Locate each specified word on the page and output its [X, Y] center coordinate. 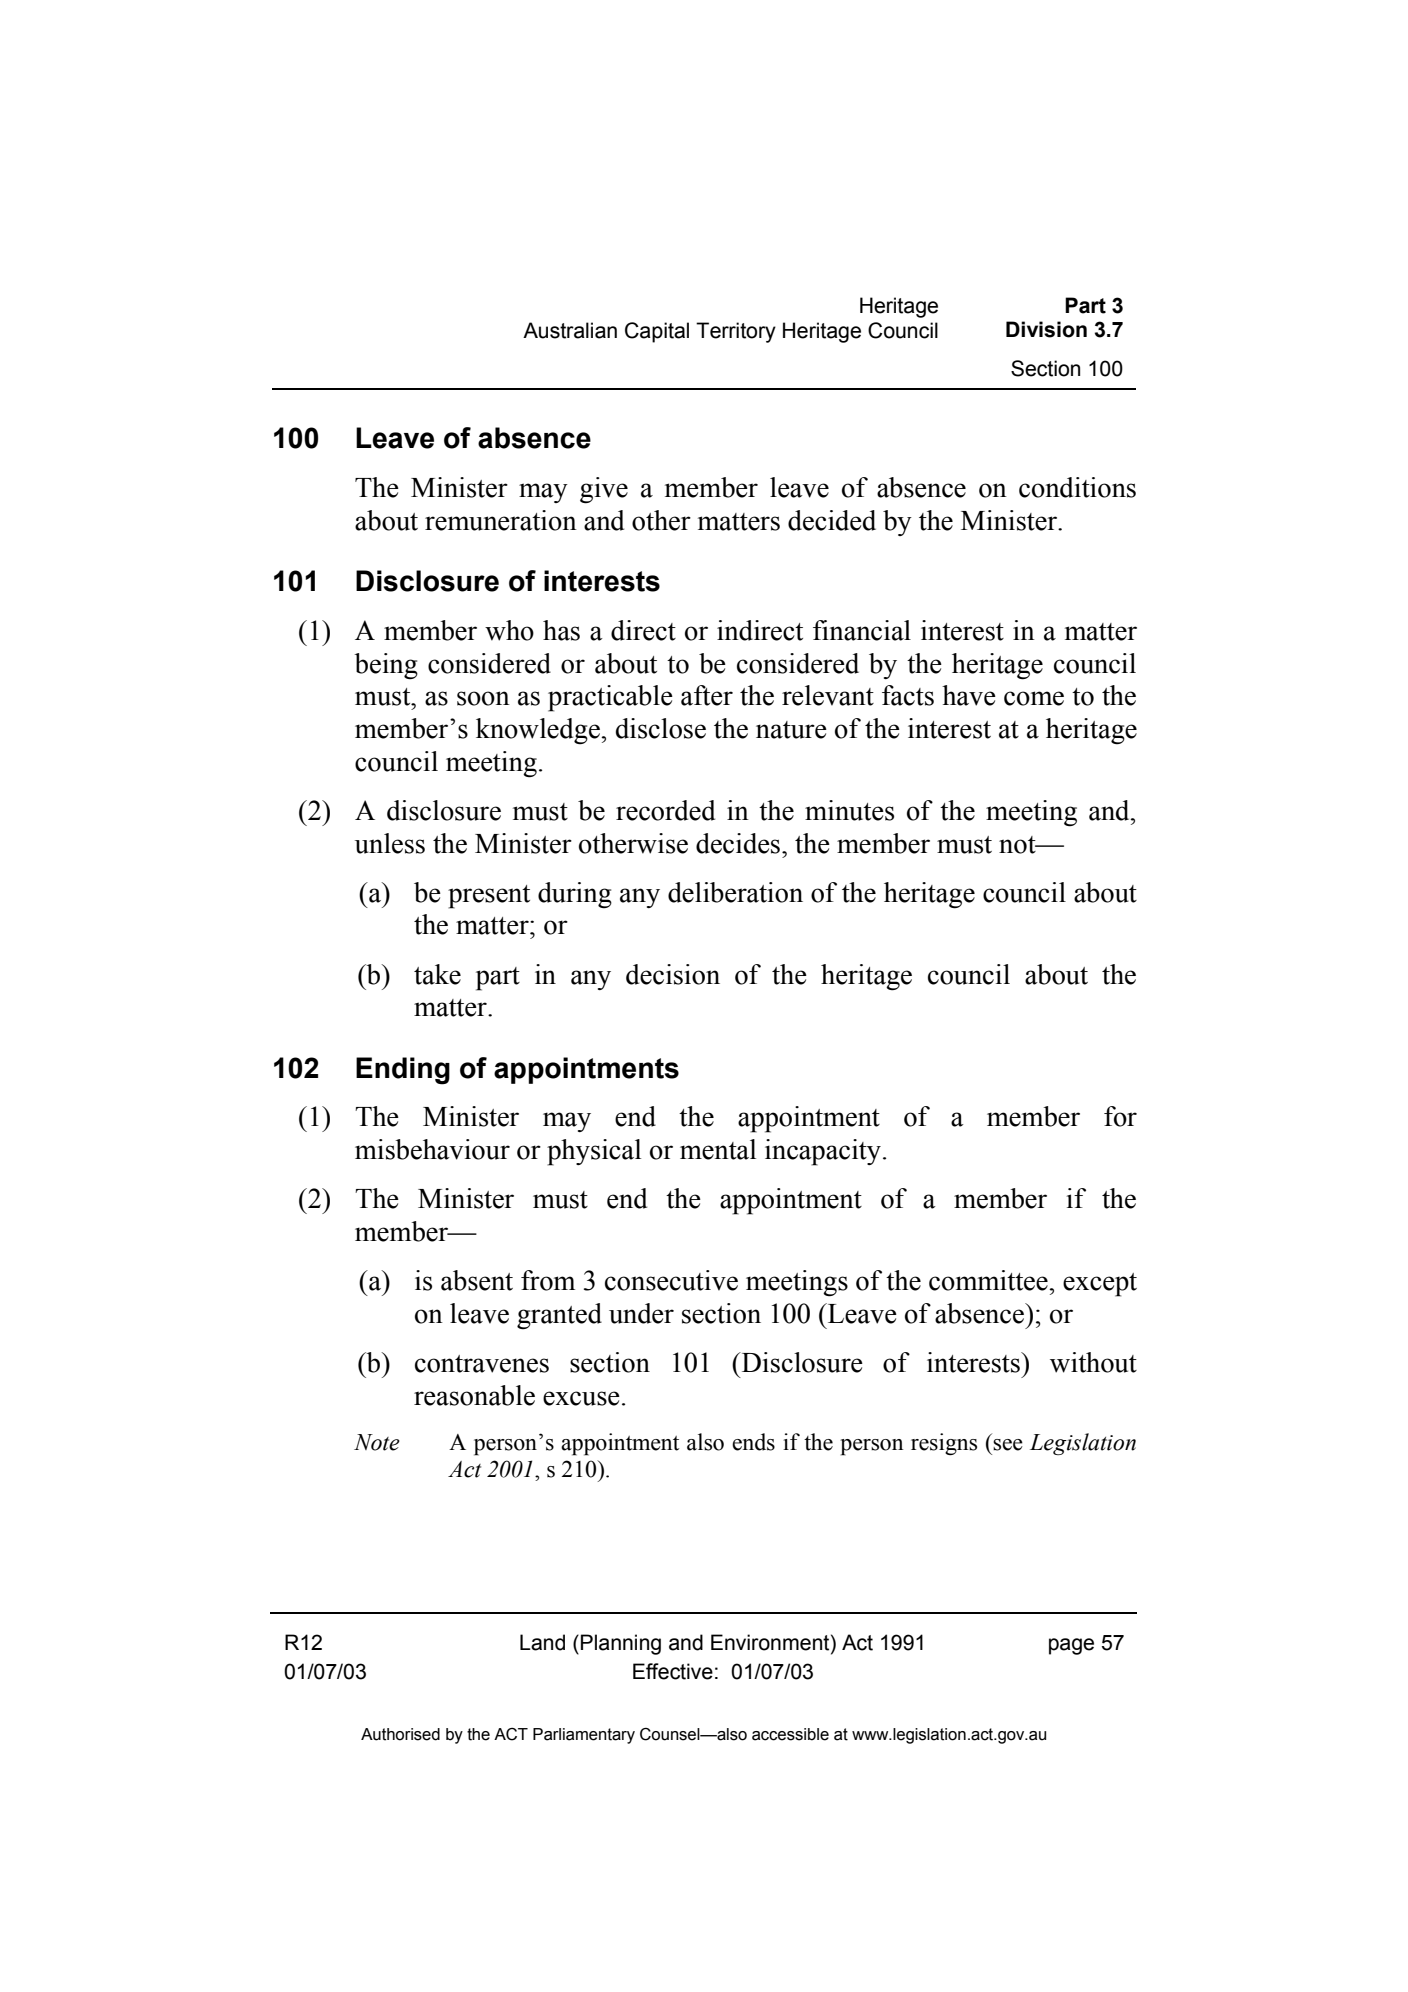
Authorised [400, 1734]
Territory [736, 332]
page [1071, 1646]
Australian [570, 330]
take [437, 974]
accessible [790, 1734]
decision [673, 974]
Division [1046, 329]
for [1120, 1116]
